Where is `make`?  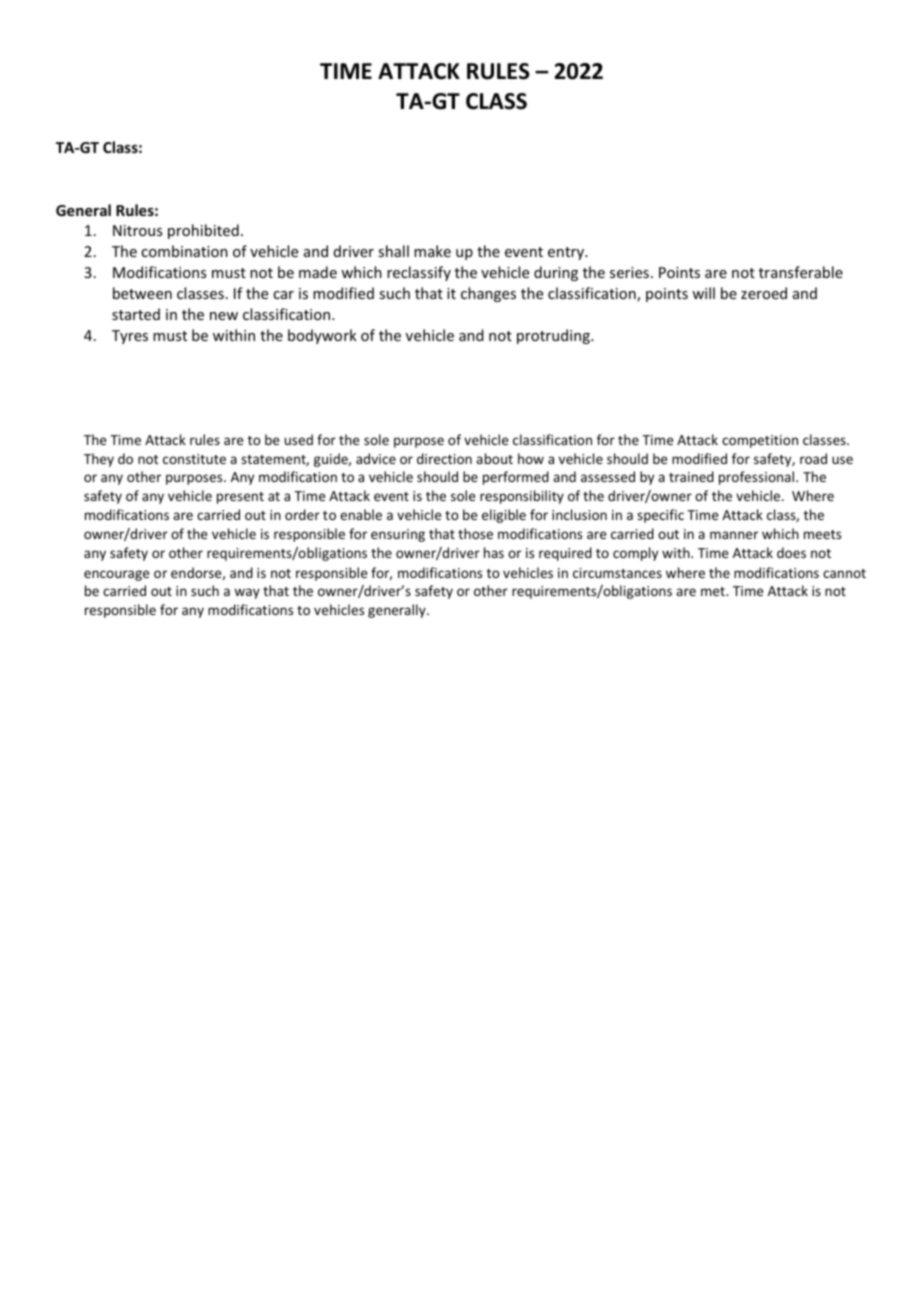
make is located at coordinates (432, 251).
